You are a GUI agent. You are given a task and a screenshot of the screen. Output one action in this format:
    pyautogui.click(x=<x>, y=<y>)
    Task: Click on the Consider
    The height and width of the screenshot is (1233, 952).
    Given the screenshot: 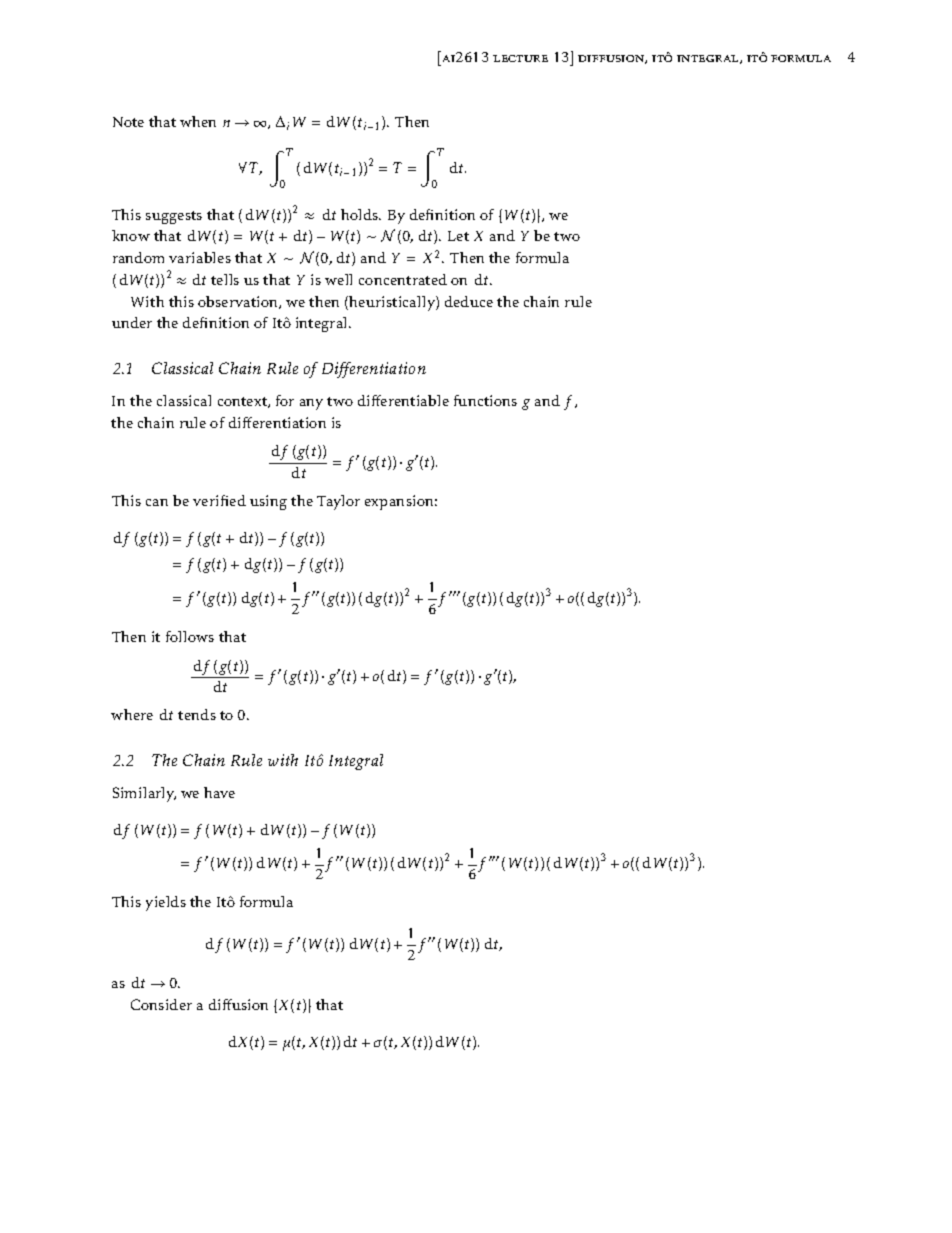 What is the action you would take?
    pyautogui.click(x=161, y=1004)
